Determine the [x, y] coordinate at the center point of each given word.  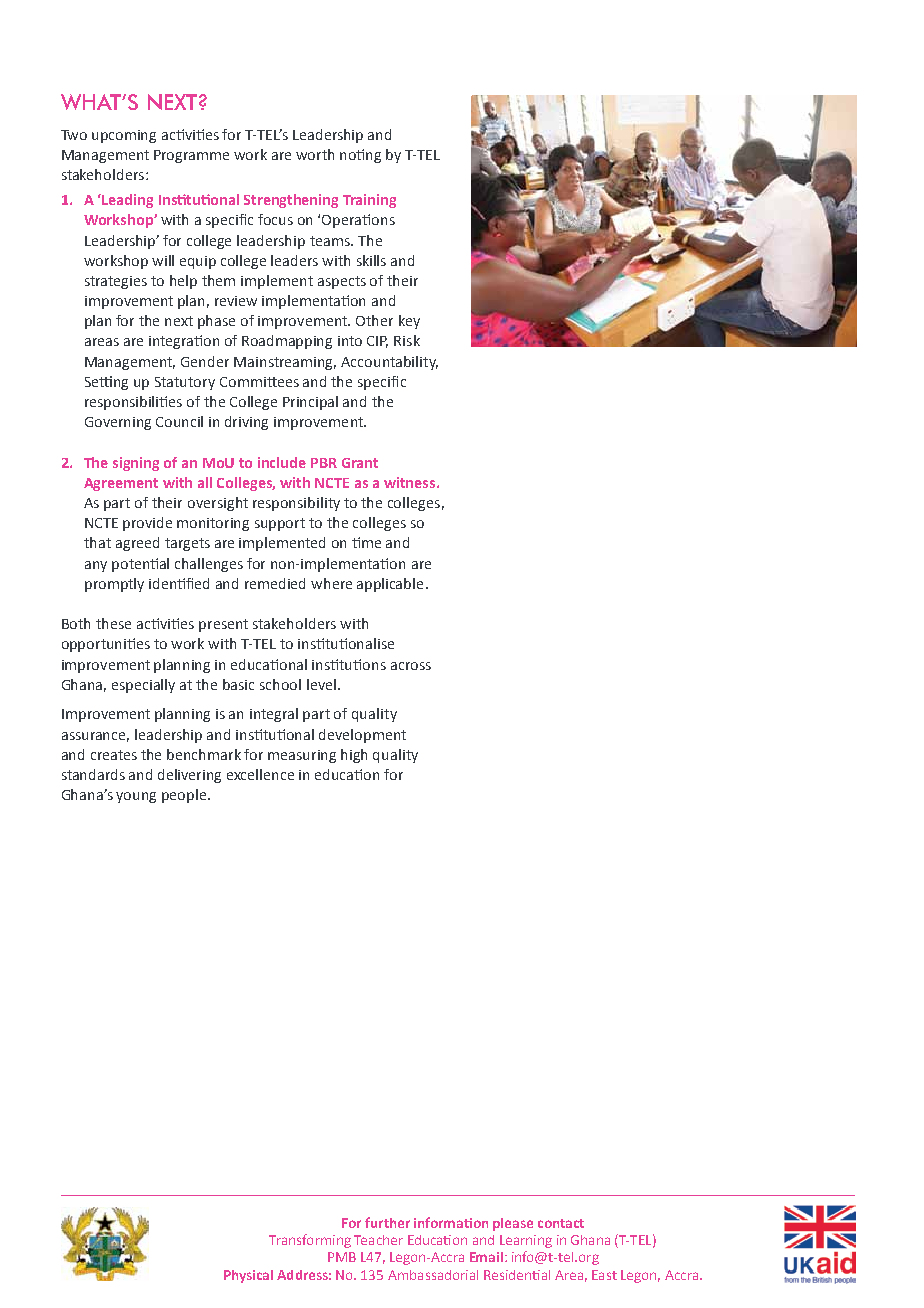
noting [360, 156]
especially [143, 686]
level [321, 684]
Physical [248, 1276]
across [411, 666]
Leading [127, 201]
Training [369, 201]
